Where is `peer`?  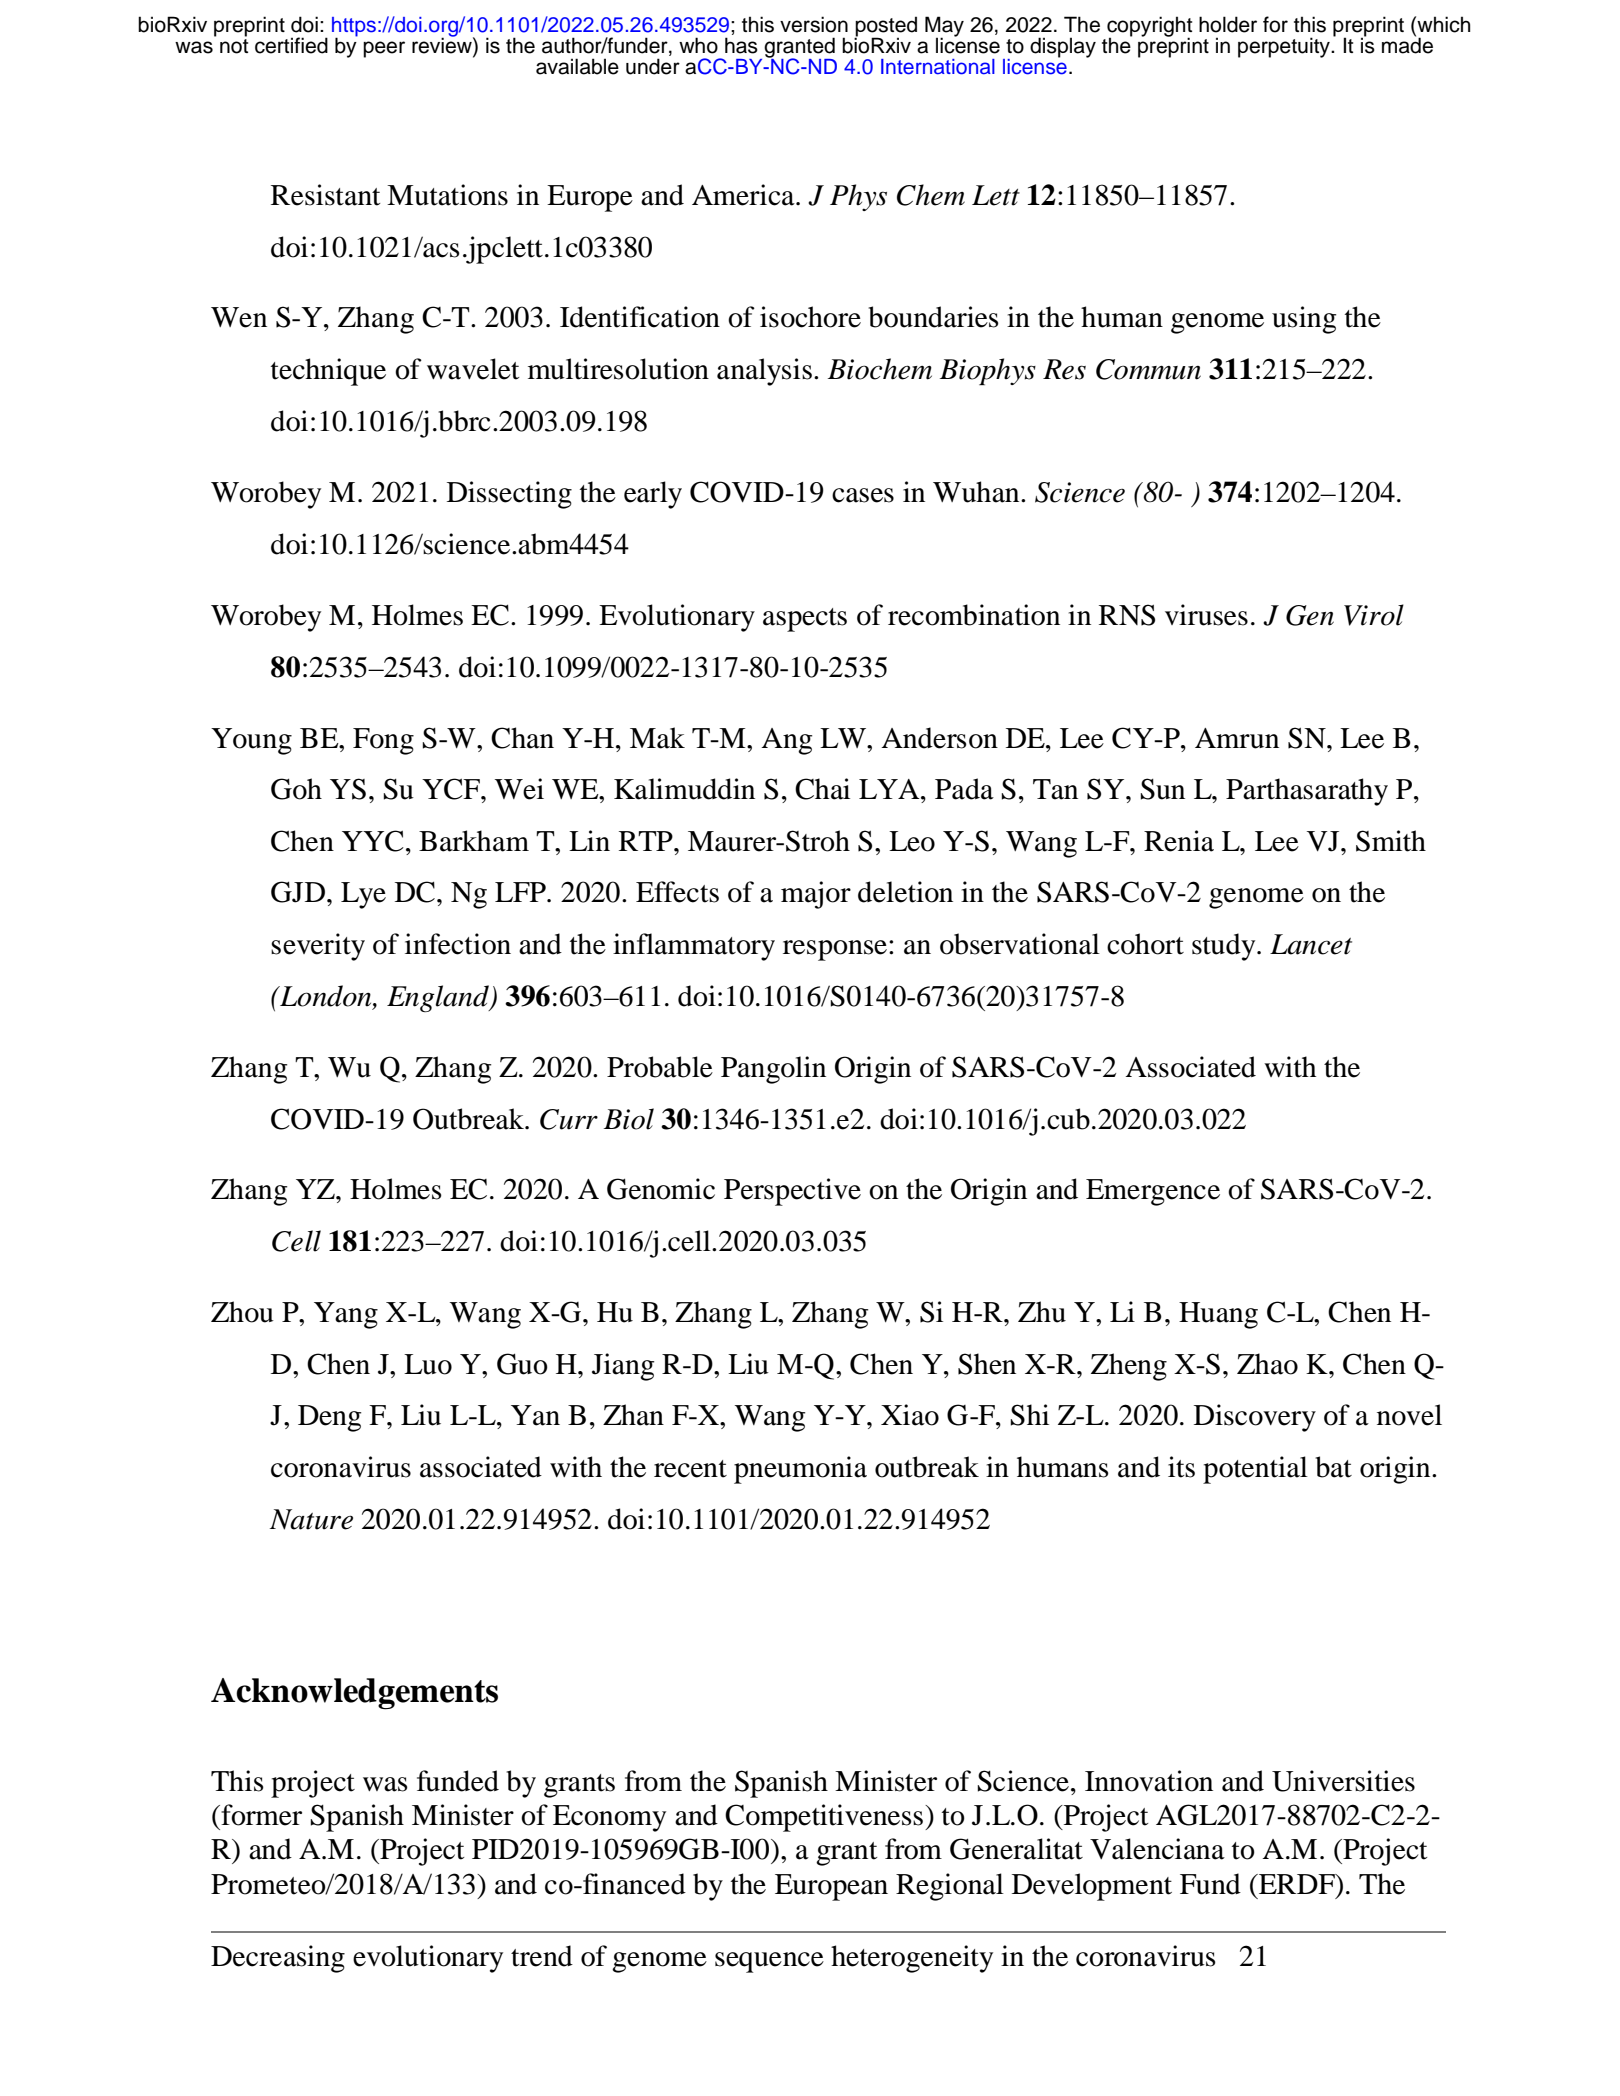
peer is located at coordinates (384, 49).
